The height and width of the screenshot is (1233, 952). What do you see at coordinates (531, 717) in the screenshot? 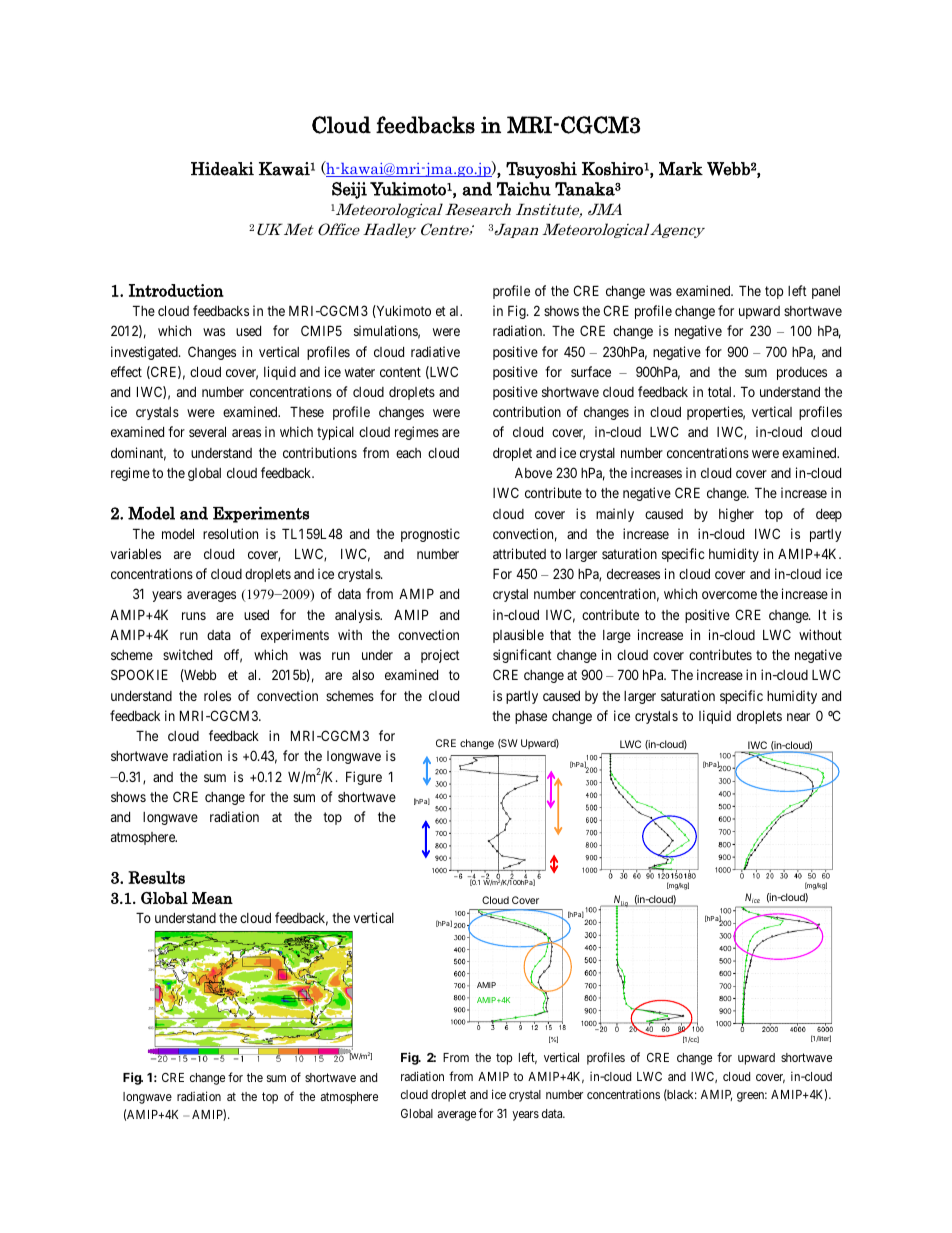
I see `phase` at bounding box center [531, 717].
